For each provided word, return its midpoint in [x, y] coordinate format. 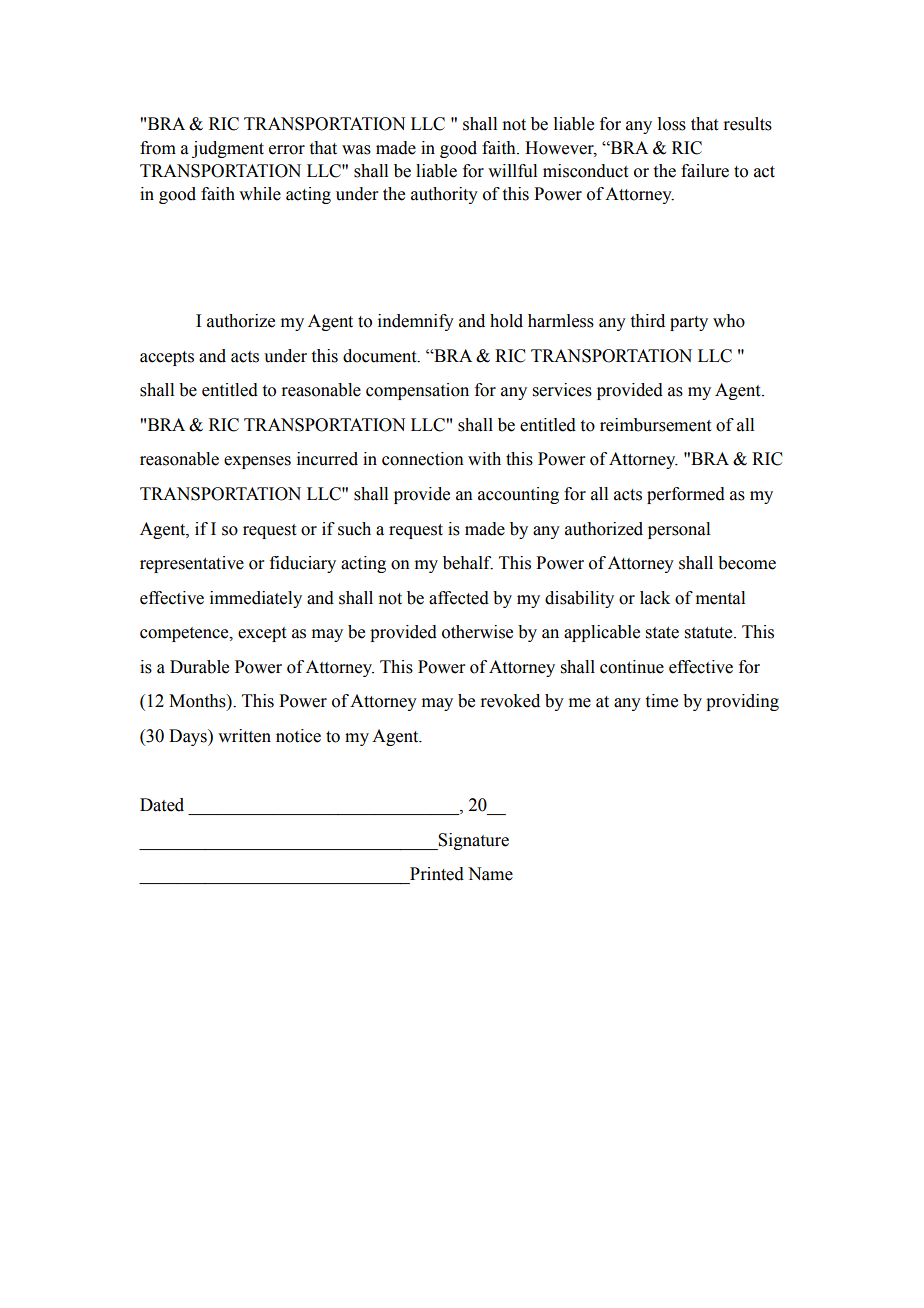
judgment [228, 149]
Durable [199, 667]
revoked [510, 701]
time [662, 701]
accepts [167, 358]
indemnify [416, 322]
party [689, 323]
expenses [257, 462]
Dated [162, 805]
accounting [518, 495]
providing [742, 702]
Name [490, 874]
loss [672, 124]
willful [512, 171]
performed [686, 495]
